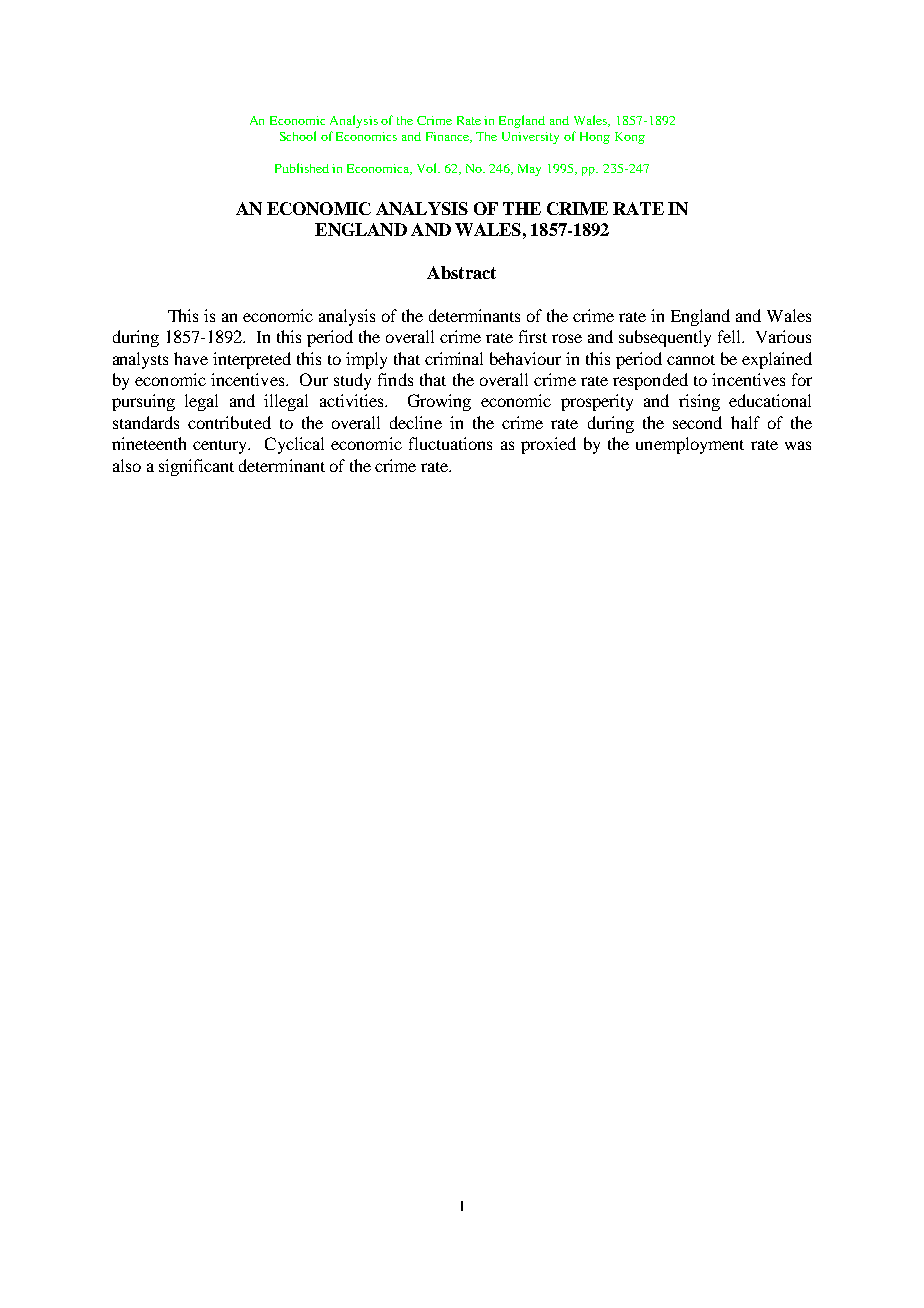 This image has width=924, height=1308. Describe the element at coordinates (450, 443) in the image. I see `fluctuations` at that location.
